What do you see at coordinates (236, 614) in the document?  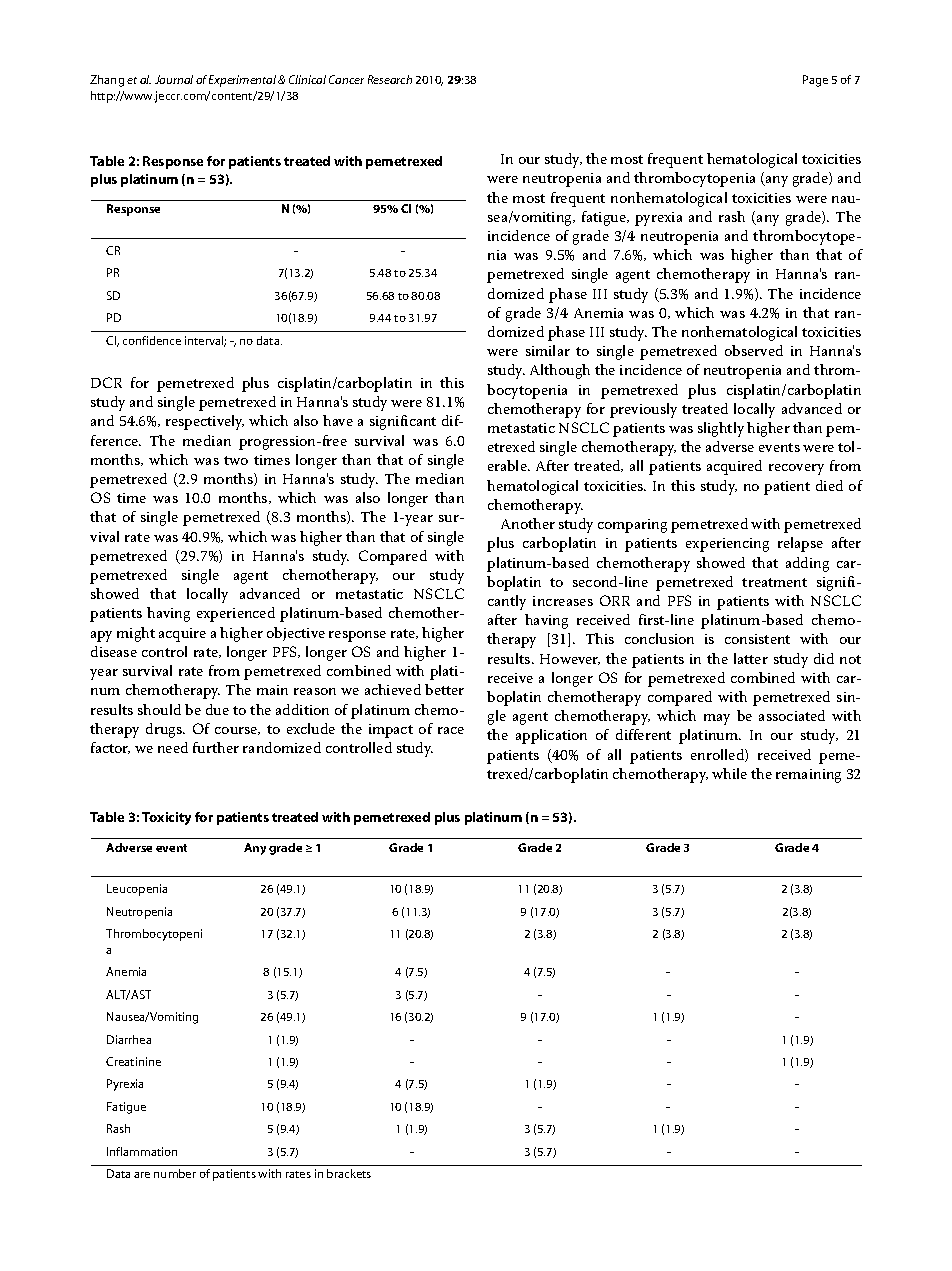 I see `experienced` at bounding box center [236, 614].
